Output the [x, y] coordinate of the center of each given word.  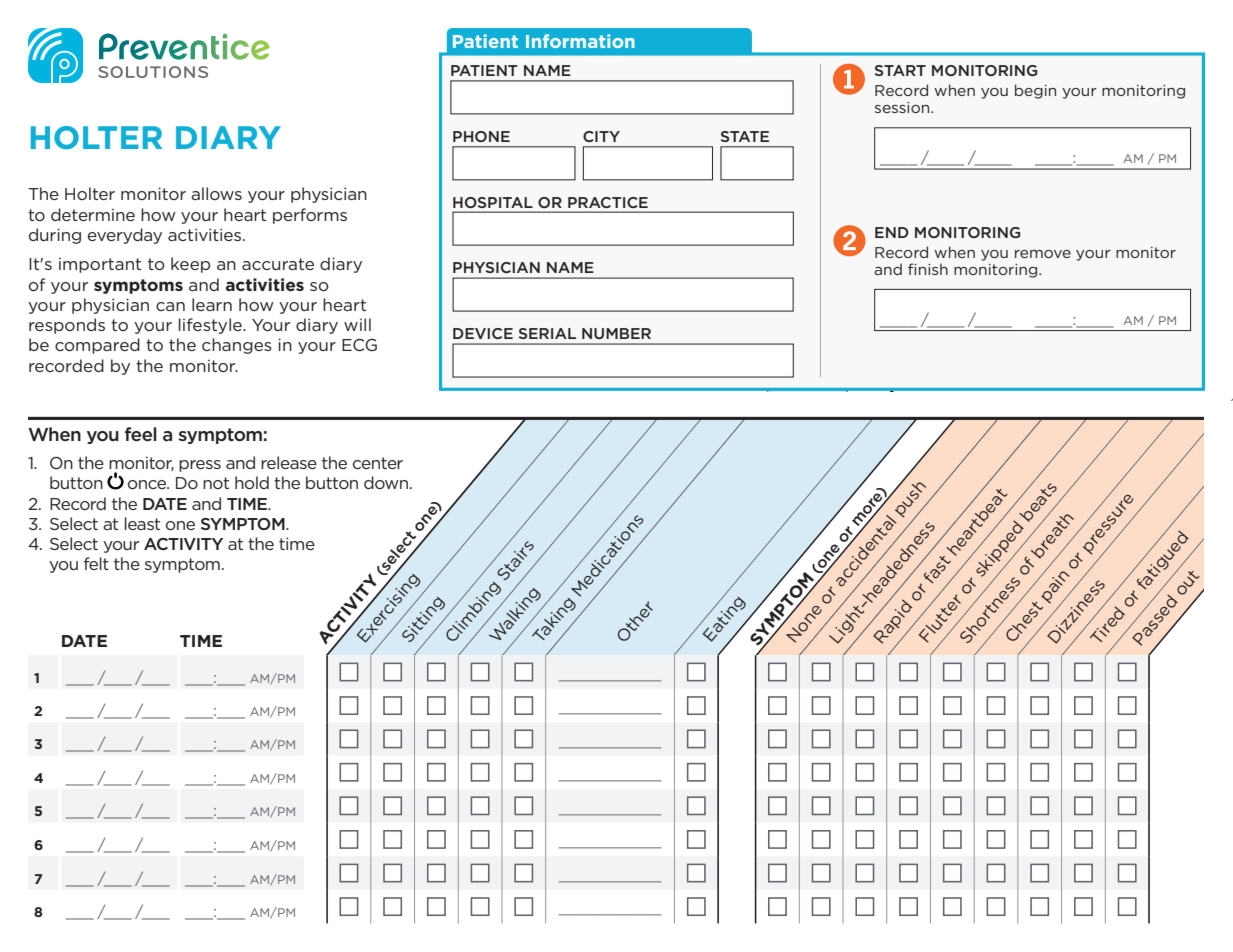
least [142, 523]
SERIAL [547, 333]
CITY [601, 136]
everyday [125, 236]
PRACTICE [608, 202]
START [900, 70]
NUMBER [616, 333]
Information [580, 41]
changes [237, 346]
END [892, 232]
